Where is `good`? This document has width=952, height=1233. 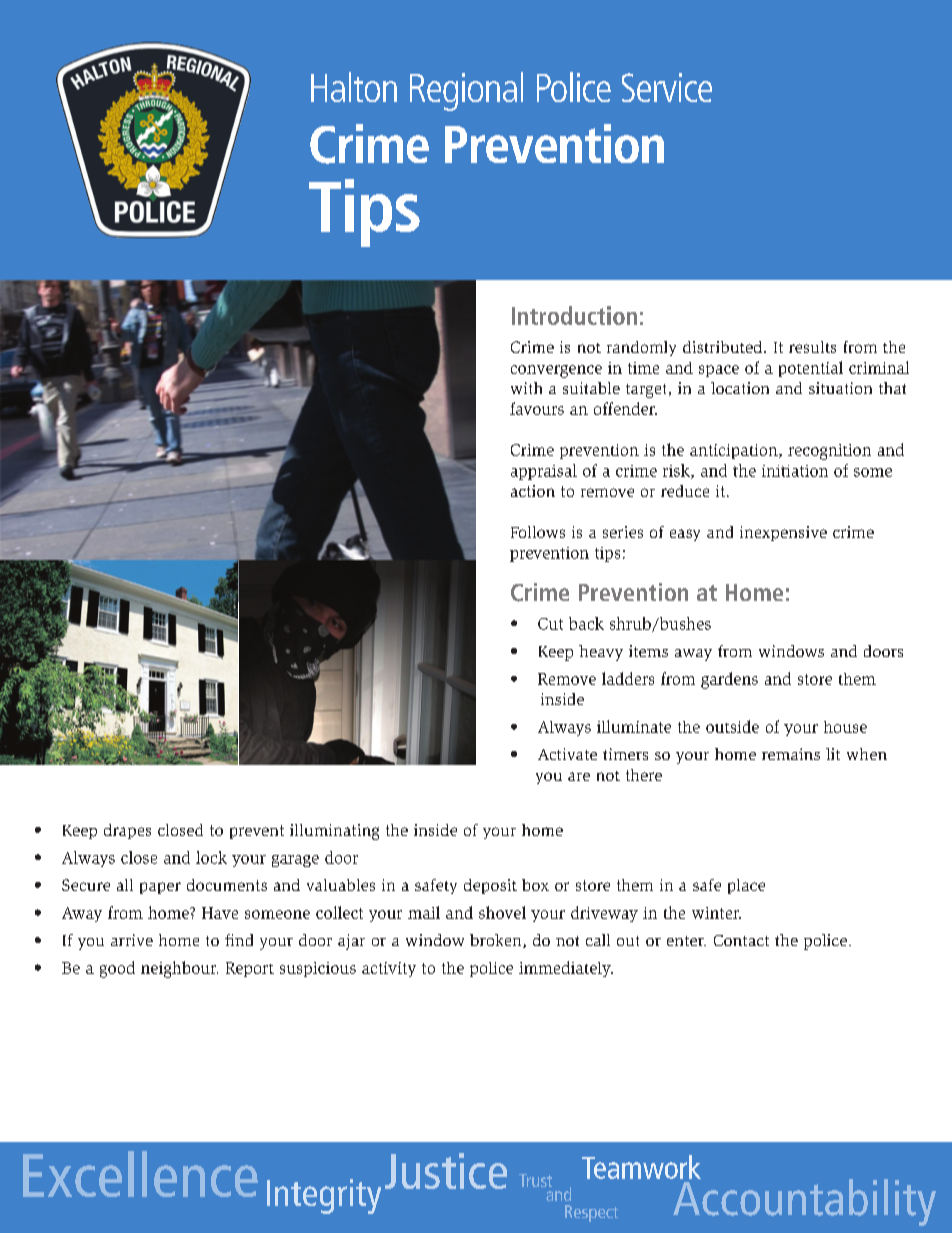 good is located at coordinates (117, 969).
